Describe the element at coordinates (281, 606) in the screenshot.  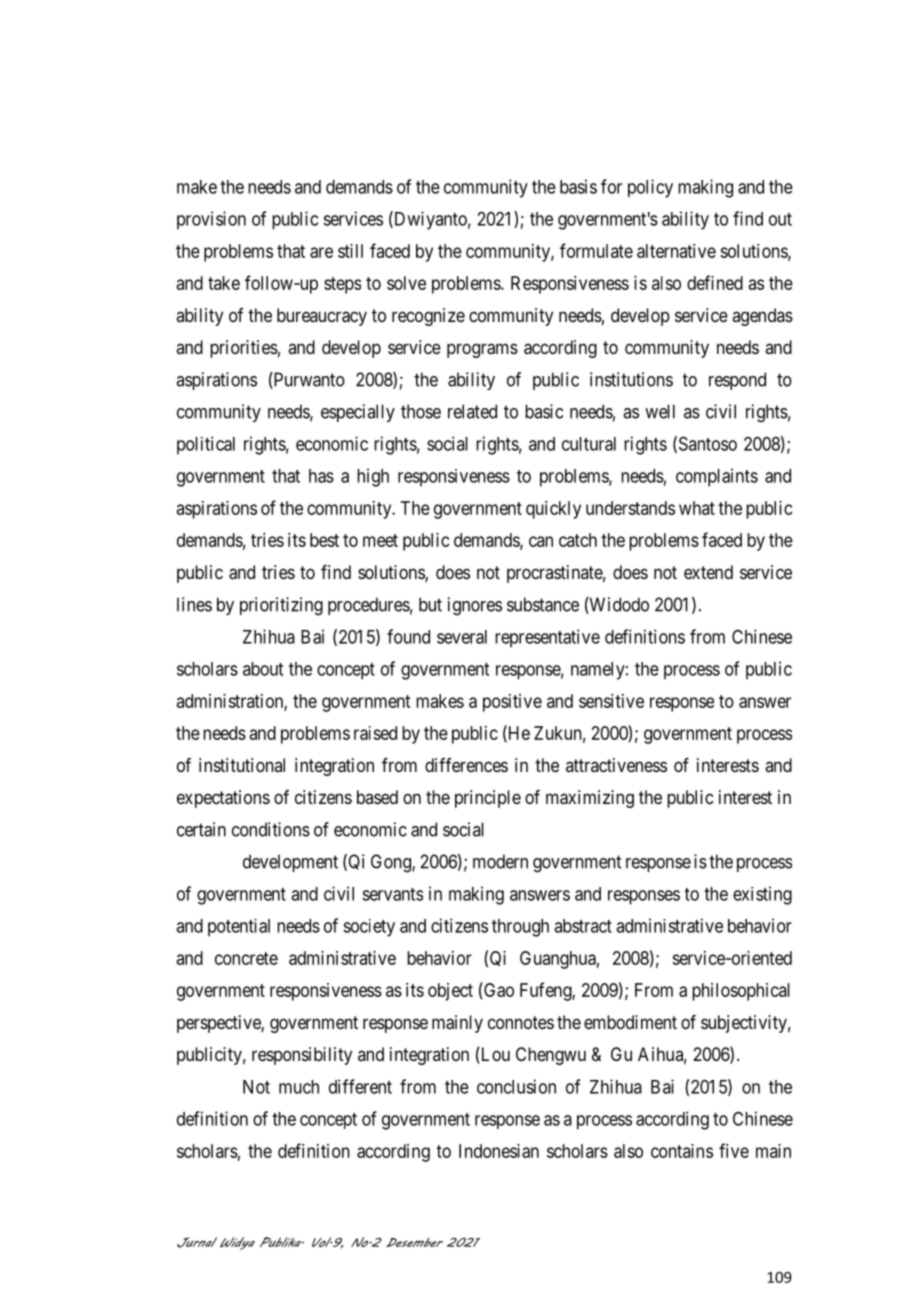
I see `prioritizing` at that location.
